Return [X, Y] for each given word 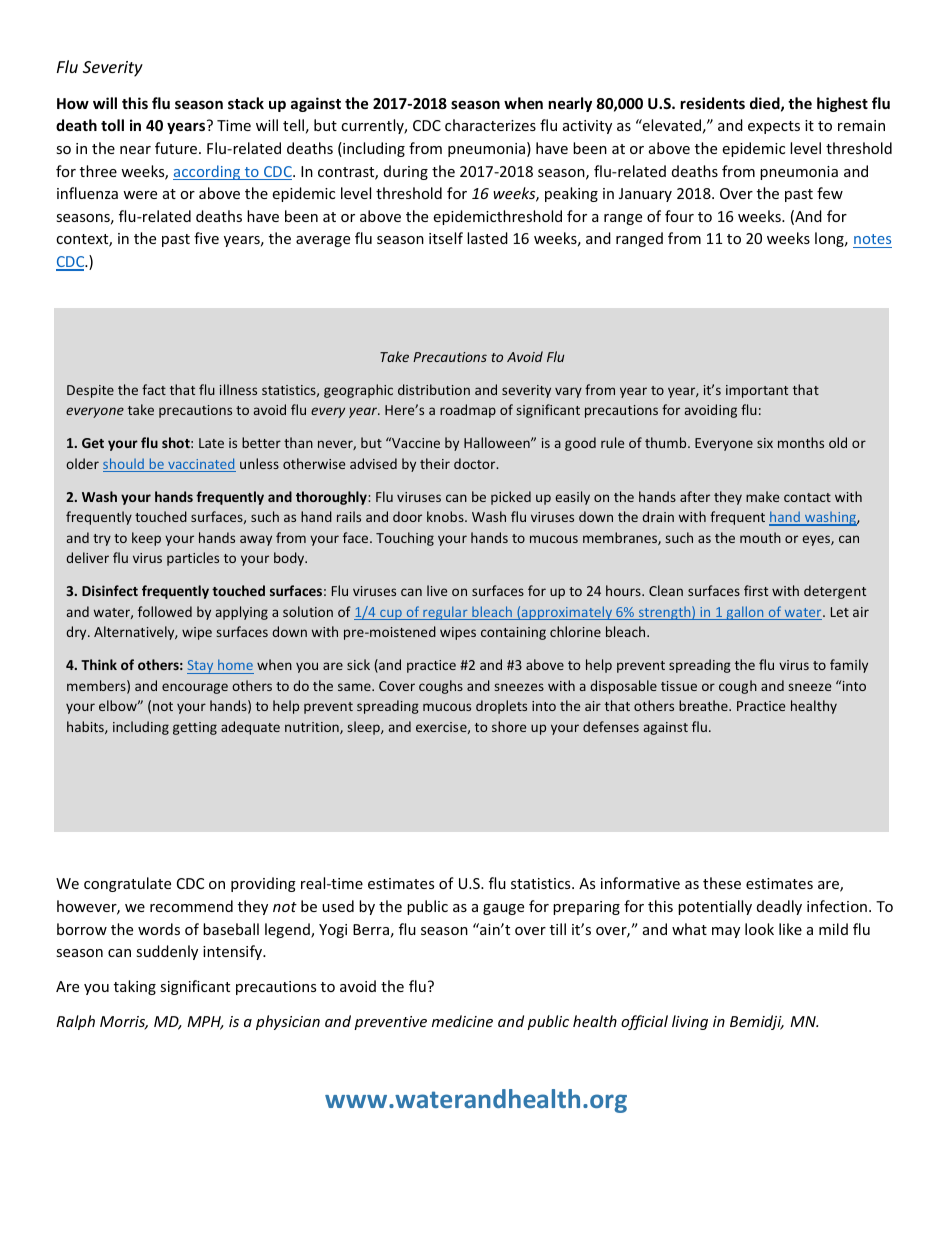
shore [509, 726]
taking [135, 987]
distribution [434, 389]
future [177, 148]
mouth [760, 537]
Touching [405, 539]
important [757, 391]
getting [195, 728]
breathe [704, 705]
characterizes [490, 125]
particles [193, 559]
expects [774, 127]
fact [154, 389]
